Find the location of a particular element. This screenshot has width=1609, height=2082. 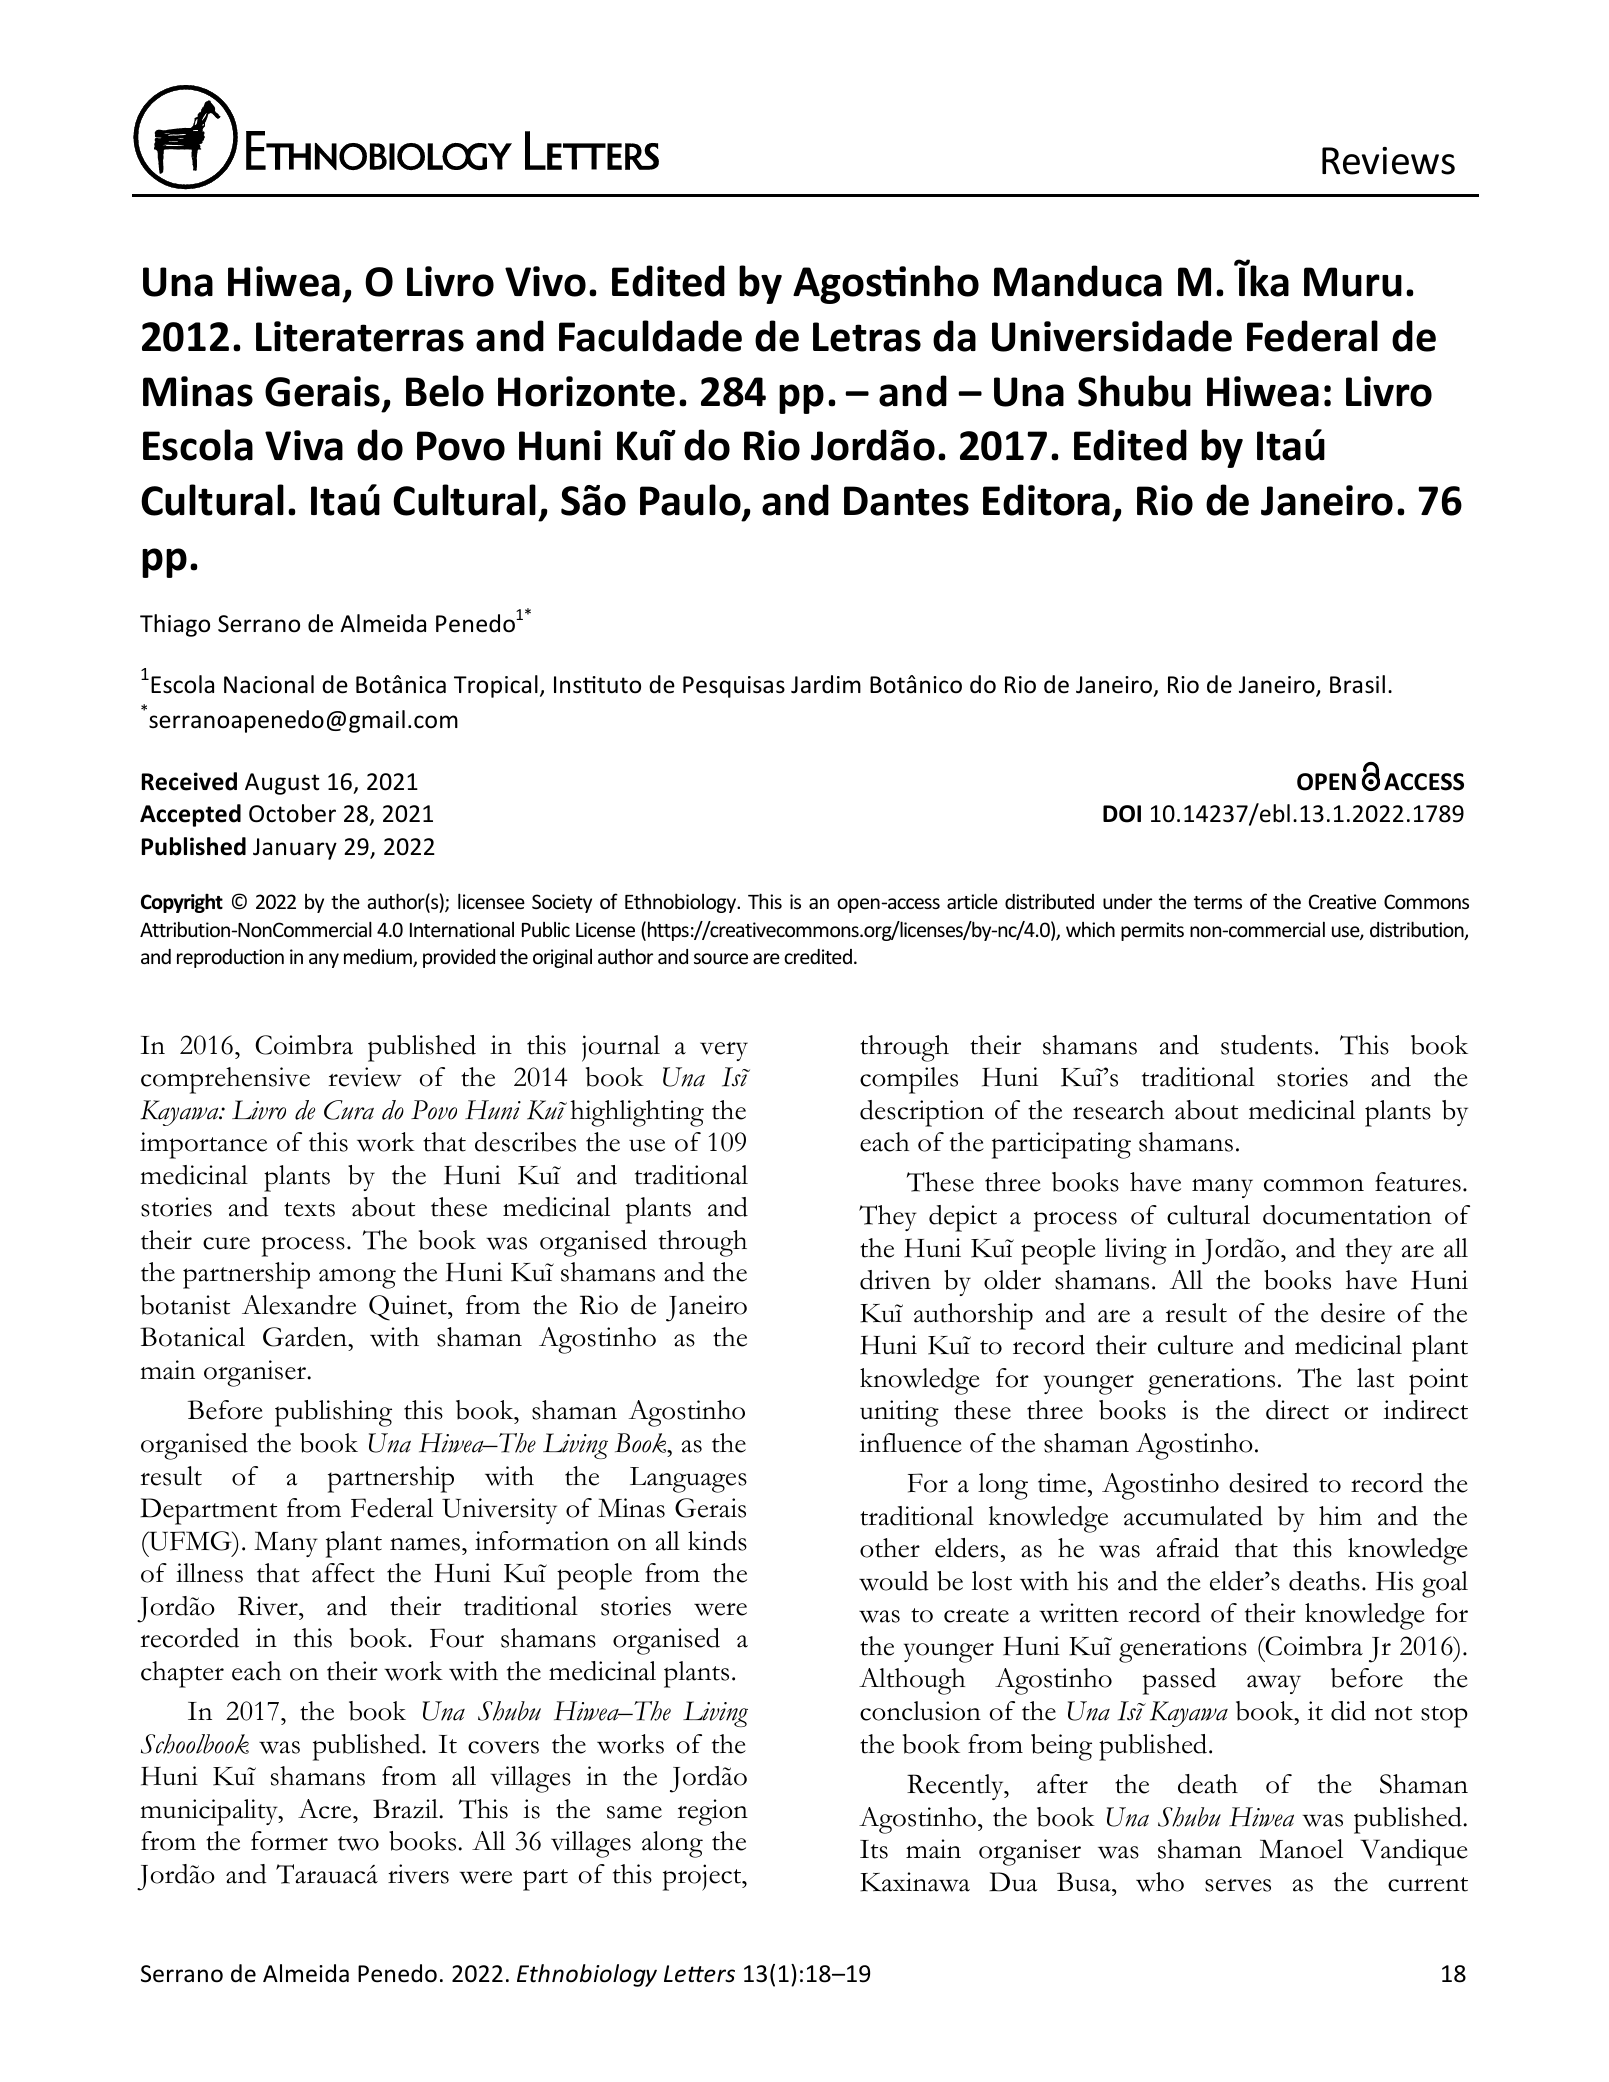

serves is located at coordinates (1238, 1885).
